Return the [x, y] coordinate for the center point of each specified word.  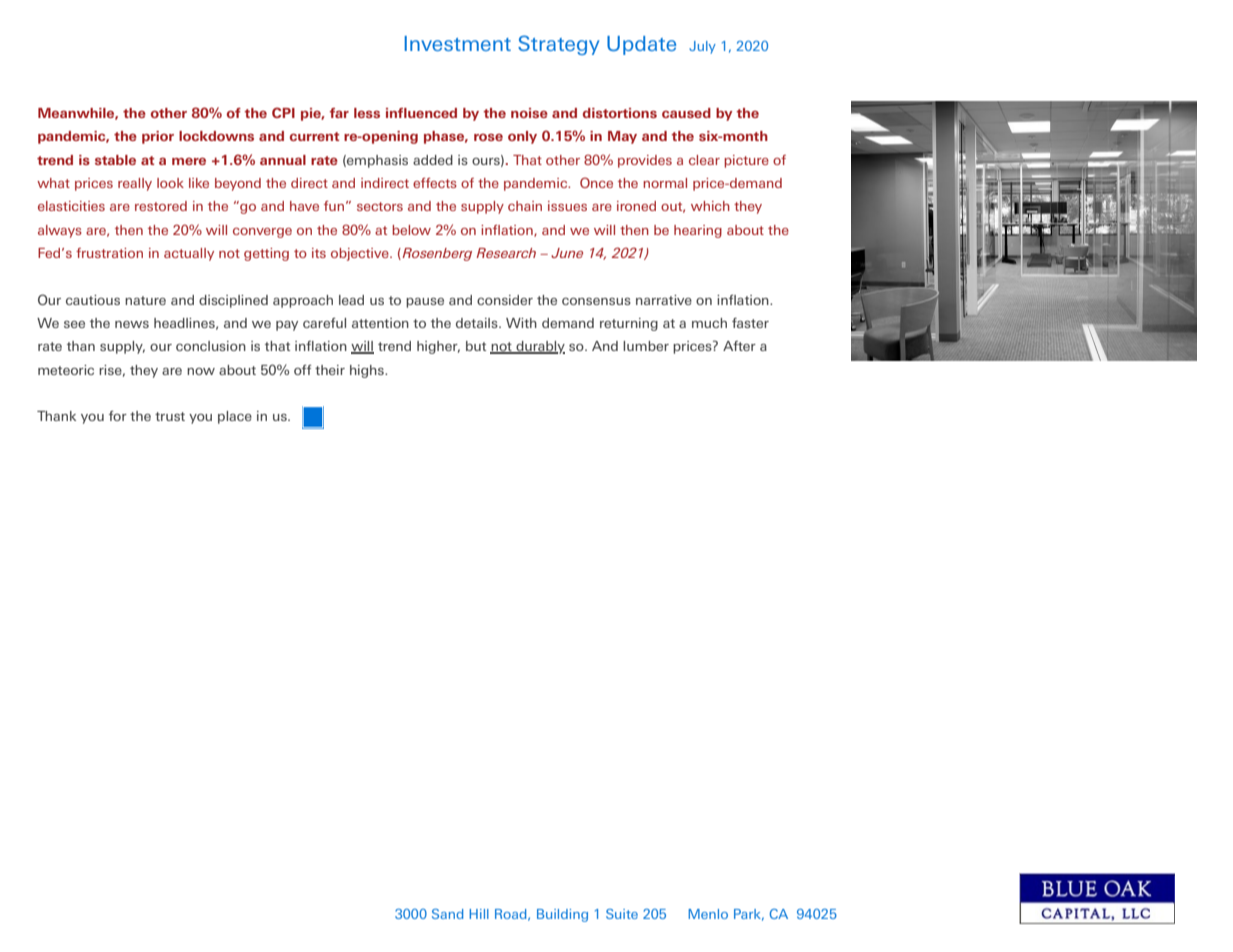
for [118, 416]
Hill [479, 914]
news [132, 324]
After [739, 346]
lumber [646, 346]
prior [158, 137]
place [235, 417]
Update [641, 45]
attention [380, 323]
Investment [457, 43]
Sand [447, 914]
